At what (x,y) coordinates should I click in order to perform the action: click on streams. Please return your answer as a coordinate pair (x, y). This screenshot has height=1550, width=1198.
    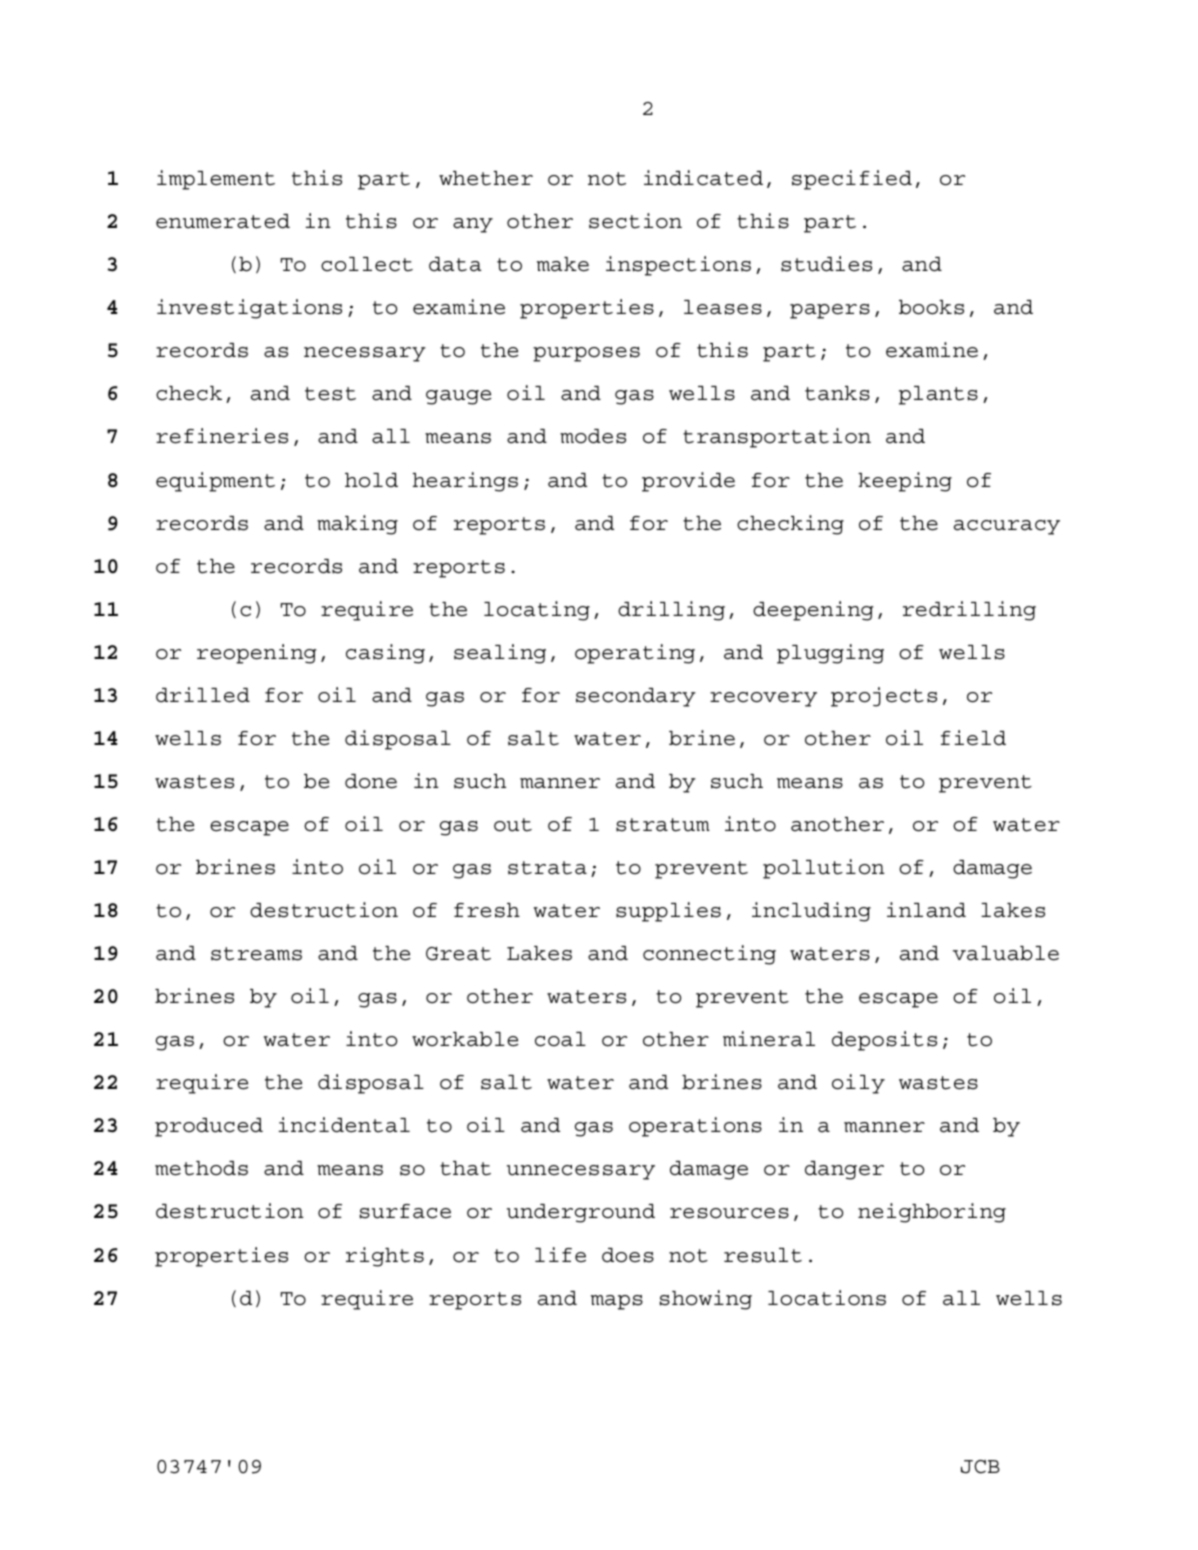
    Looking at the image, I should click on (256, 954).
